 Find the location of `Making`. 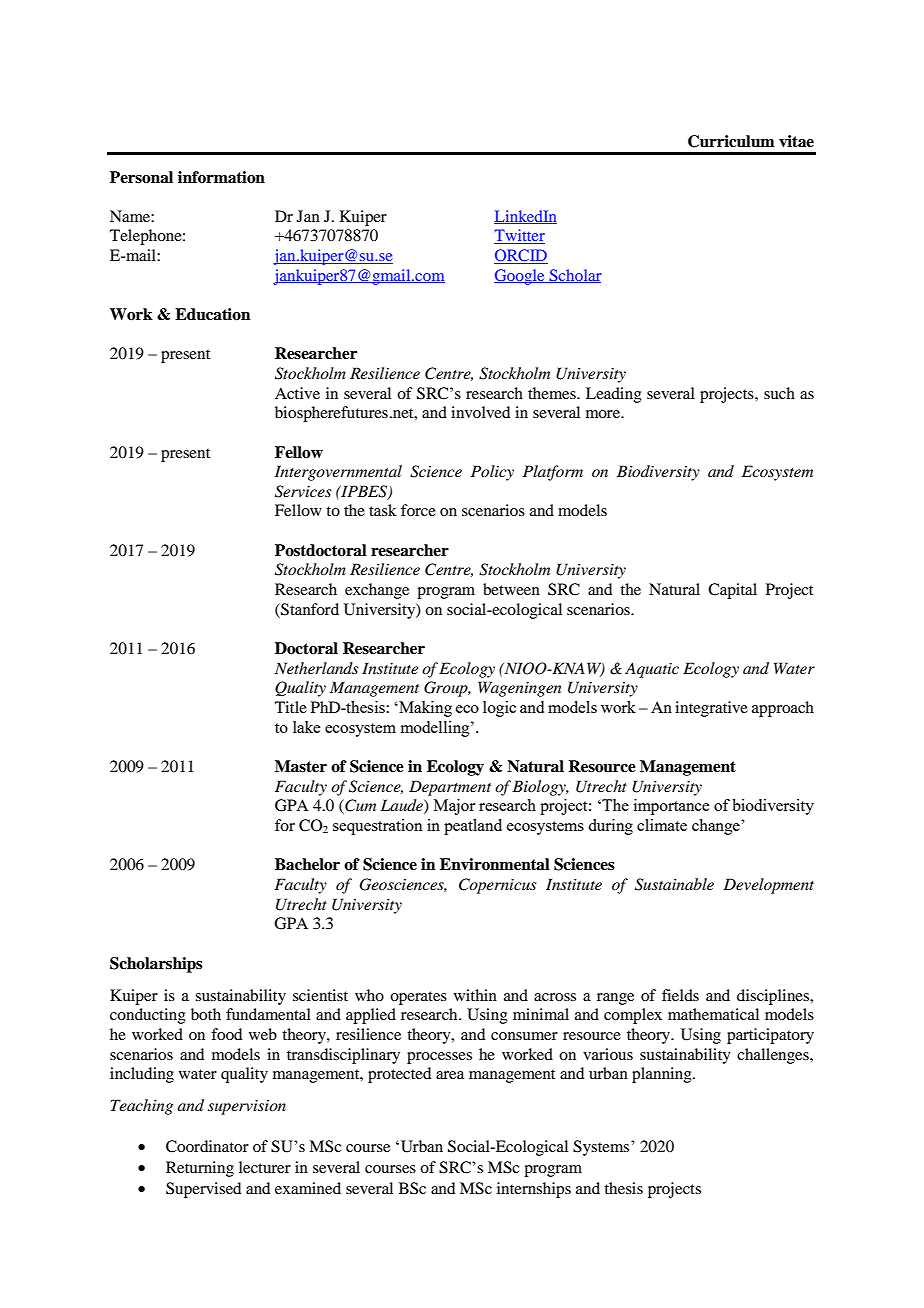

Making is located at coordinates (424, 709).
